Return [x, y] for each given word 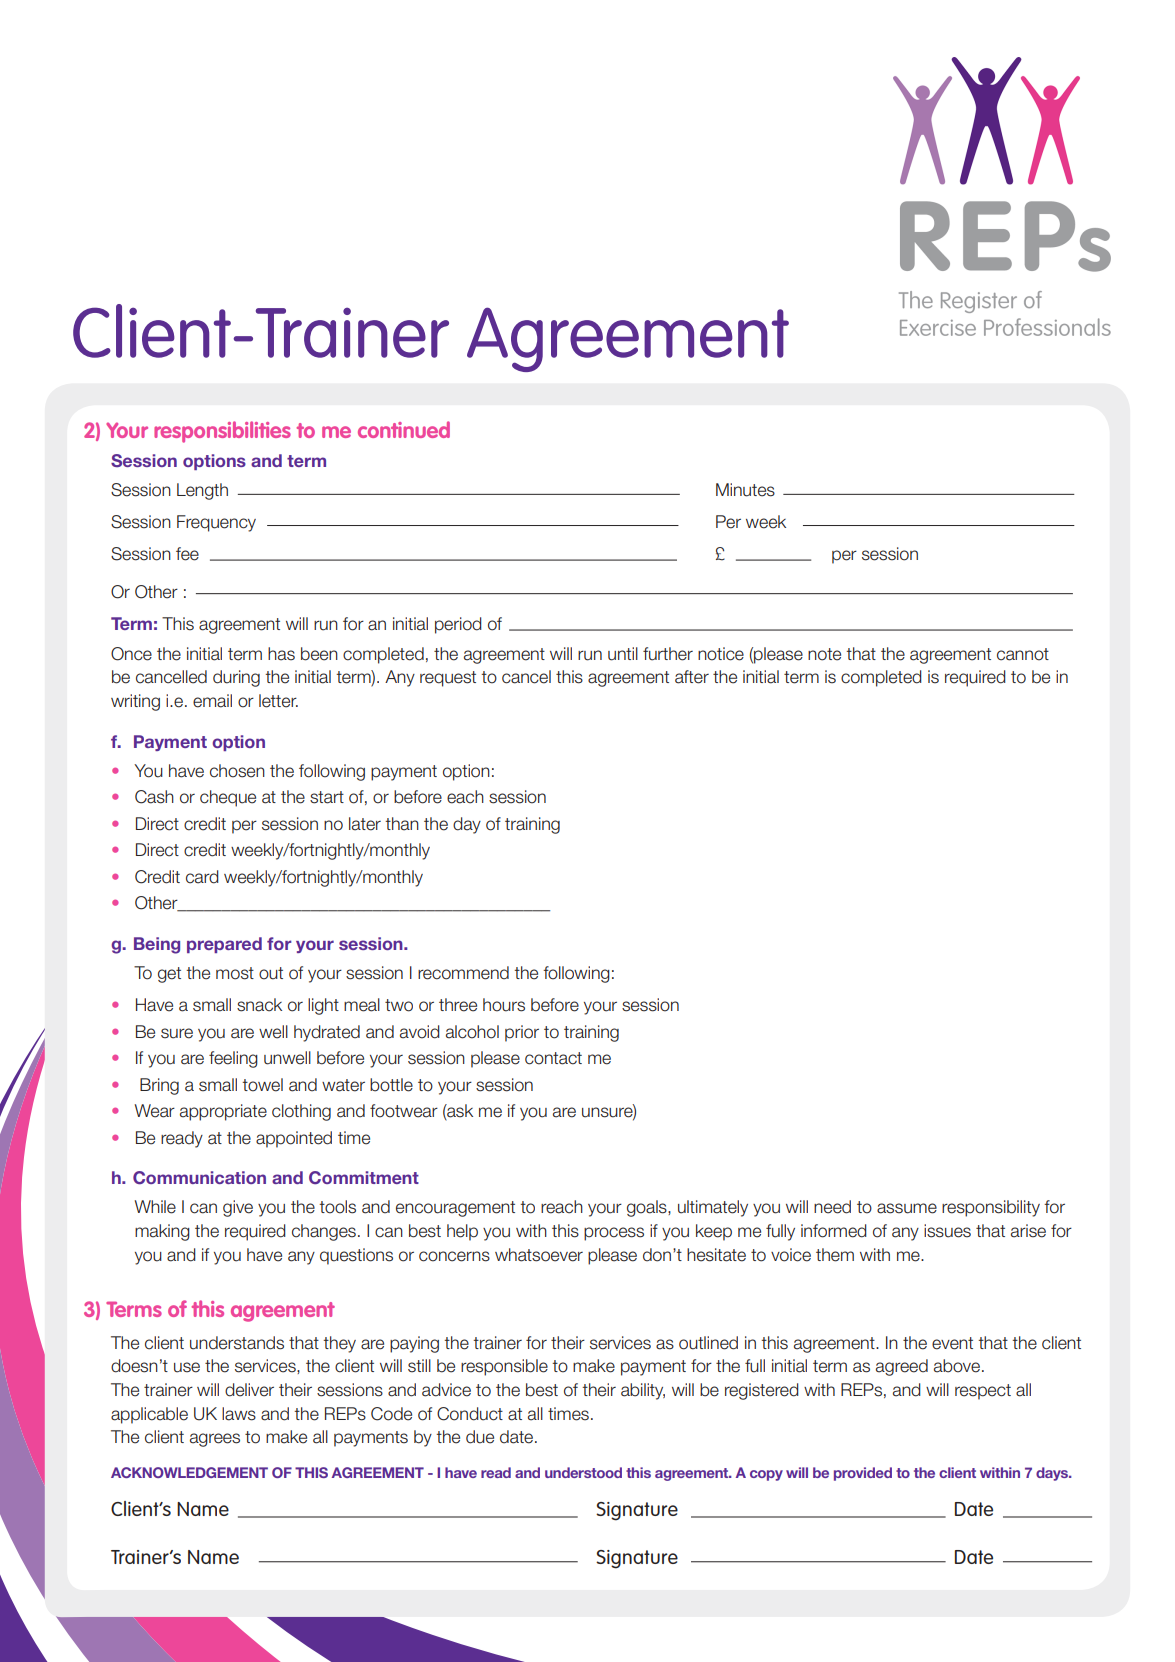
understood [583, 1472]
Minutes [745, 490]
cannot [1023, 654]
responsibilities [222, 432]
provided [863, 1474]
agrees [215, 1440]
